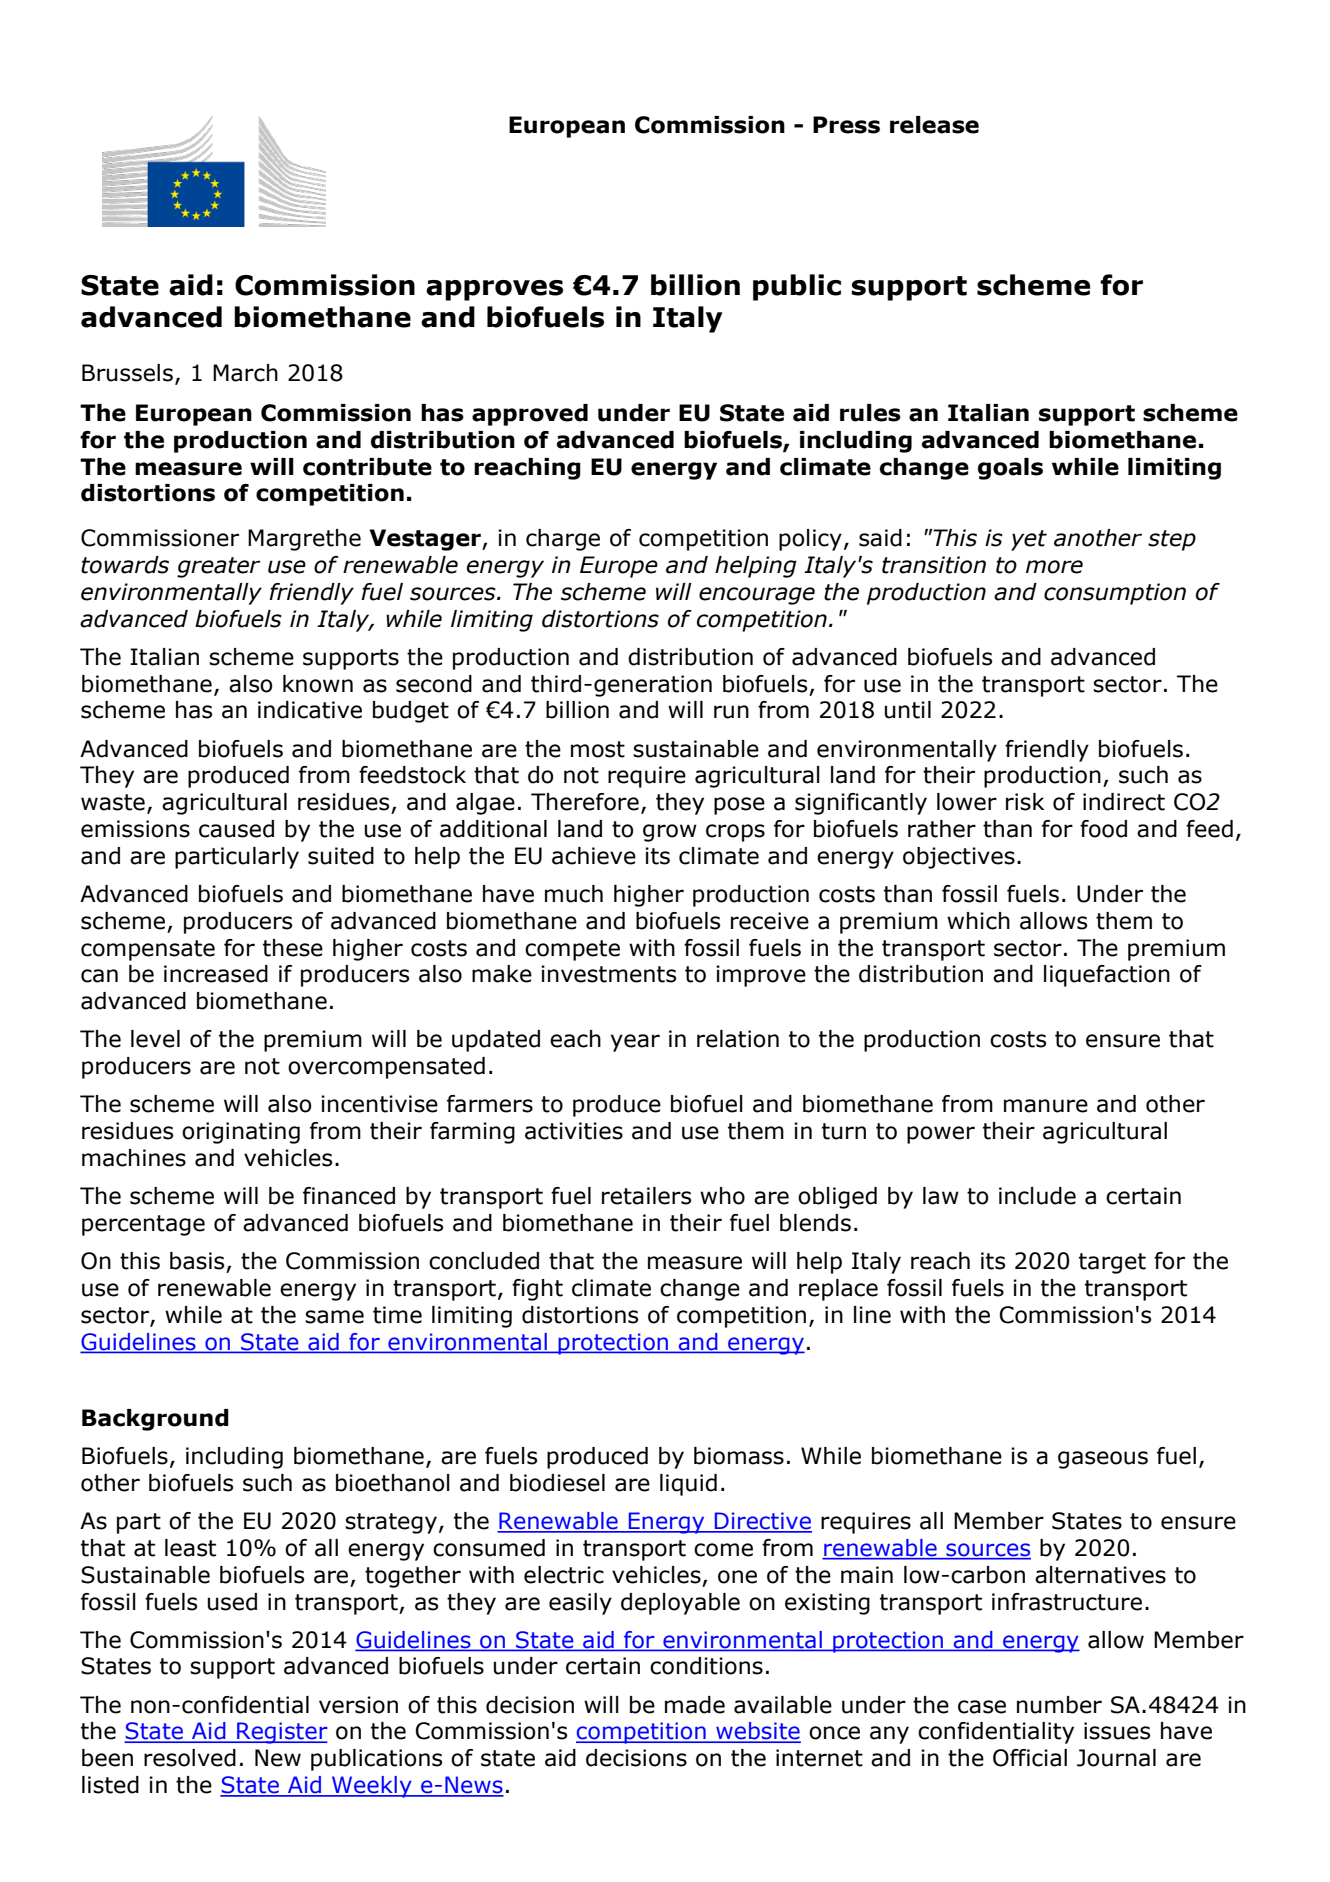  What do you see at coordinates (245, 373) in the document?
I see `March` at bounding box center [245, 373].
